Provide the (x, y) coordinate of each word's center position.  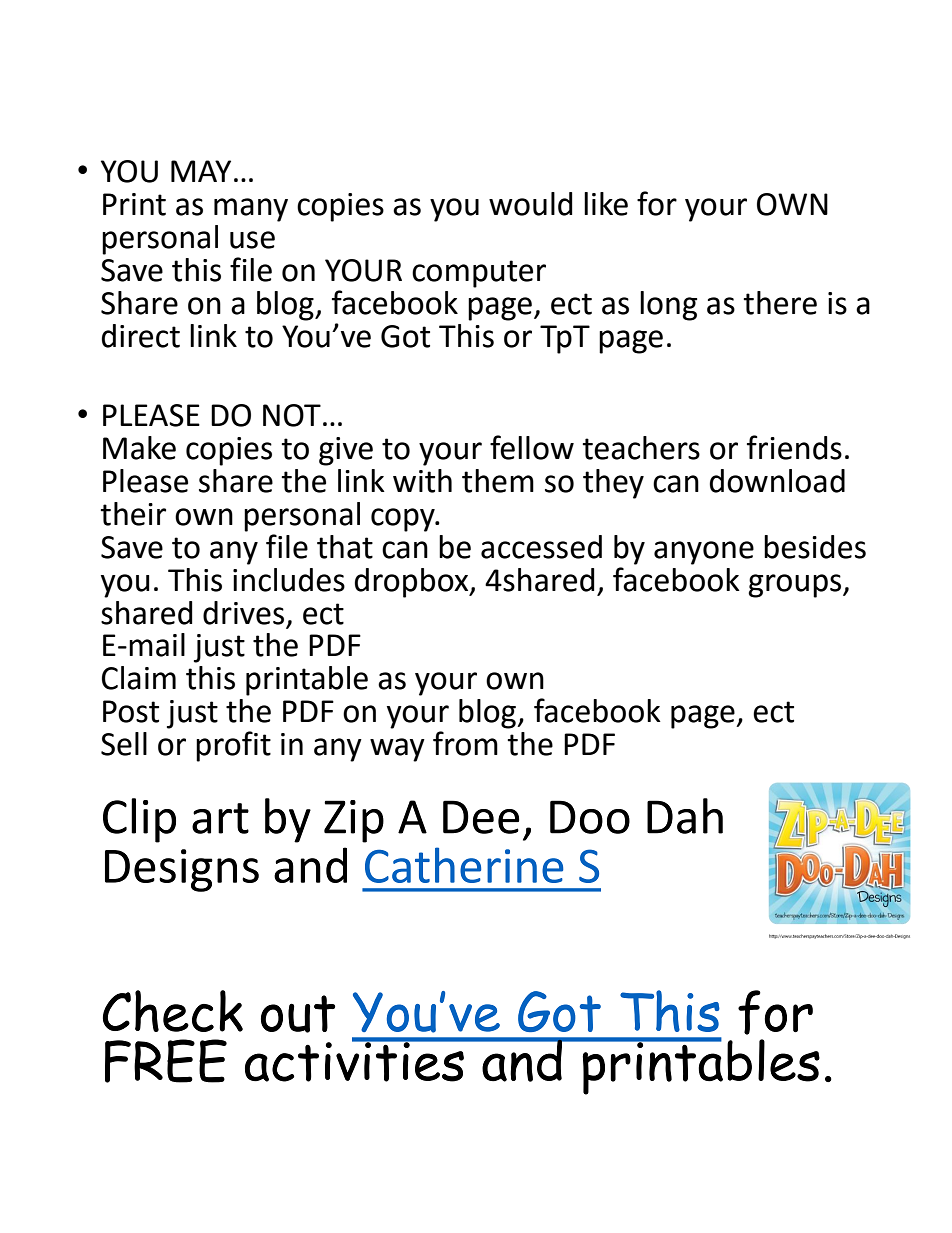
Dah (685, 816)
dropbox (413, 583)
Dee (481, 817)
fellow (532, 447)
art (220, 818)
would (531, 204)
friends (794, 447)
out (298, 1014)
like (606, 204)
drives (243, 613)
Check (173, 1011)
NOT (292, 415)
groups (796, 586)
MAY (201, 171)
